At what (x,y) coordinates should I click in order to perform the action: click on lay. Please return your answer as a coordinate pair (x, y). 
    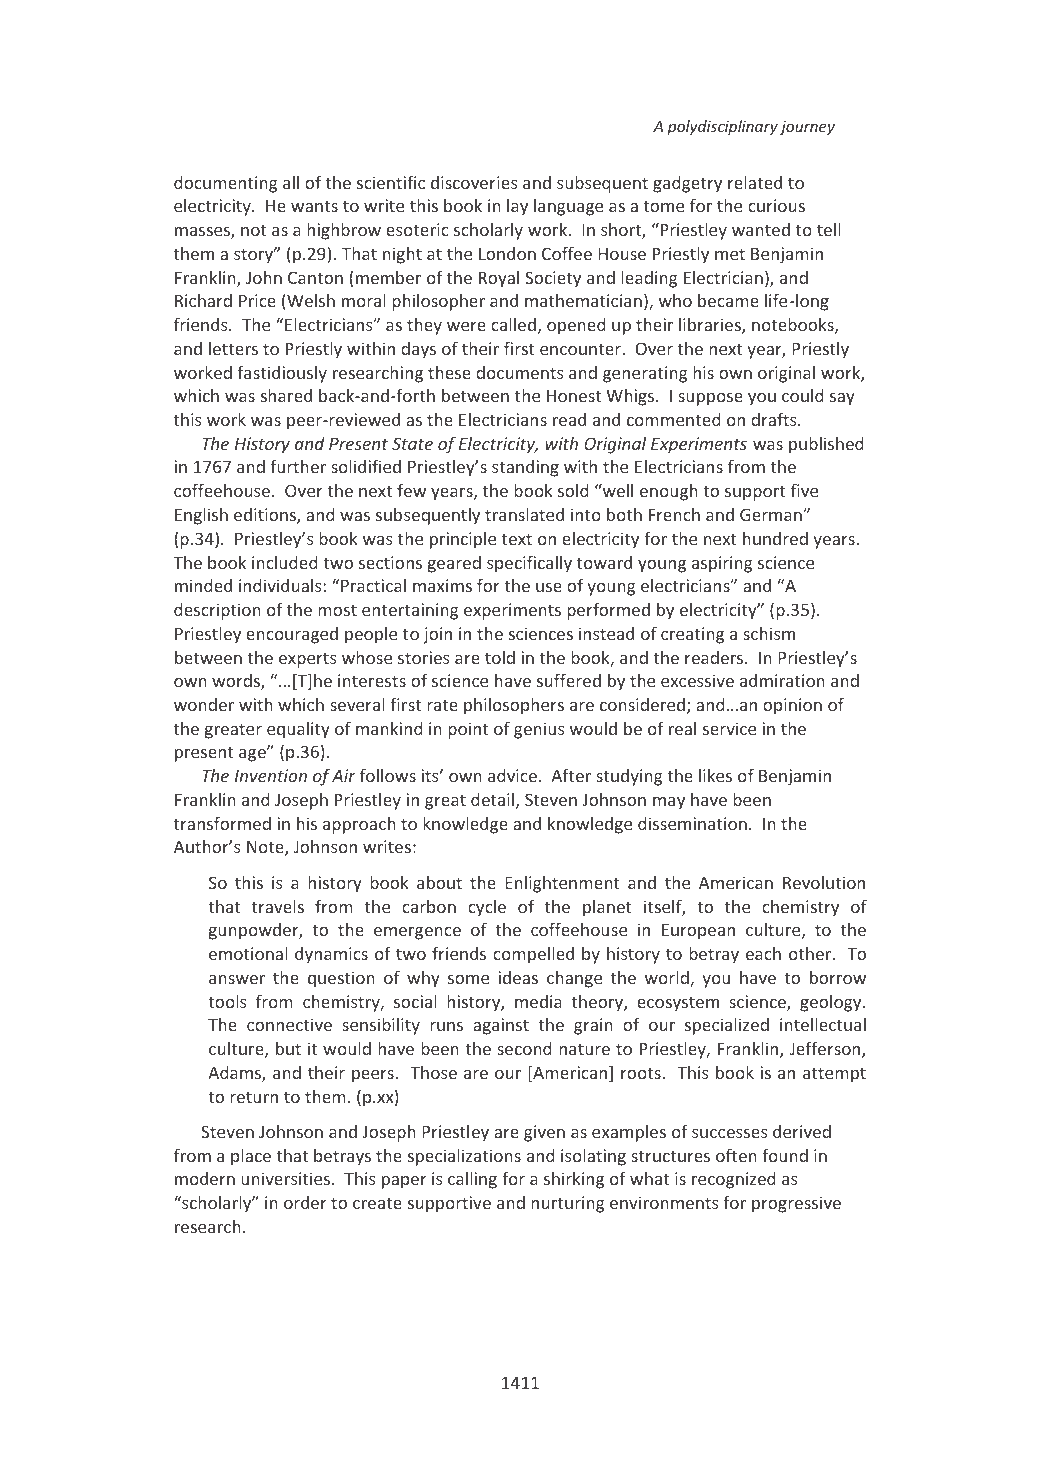
    Looking at the image, I should click on (517, 207).
